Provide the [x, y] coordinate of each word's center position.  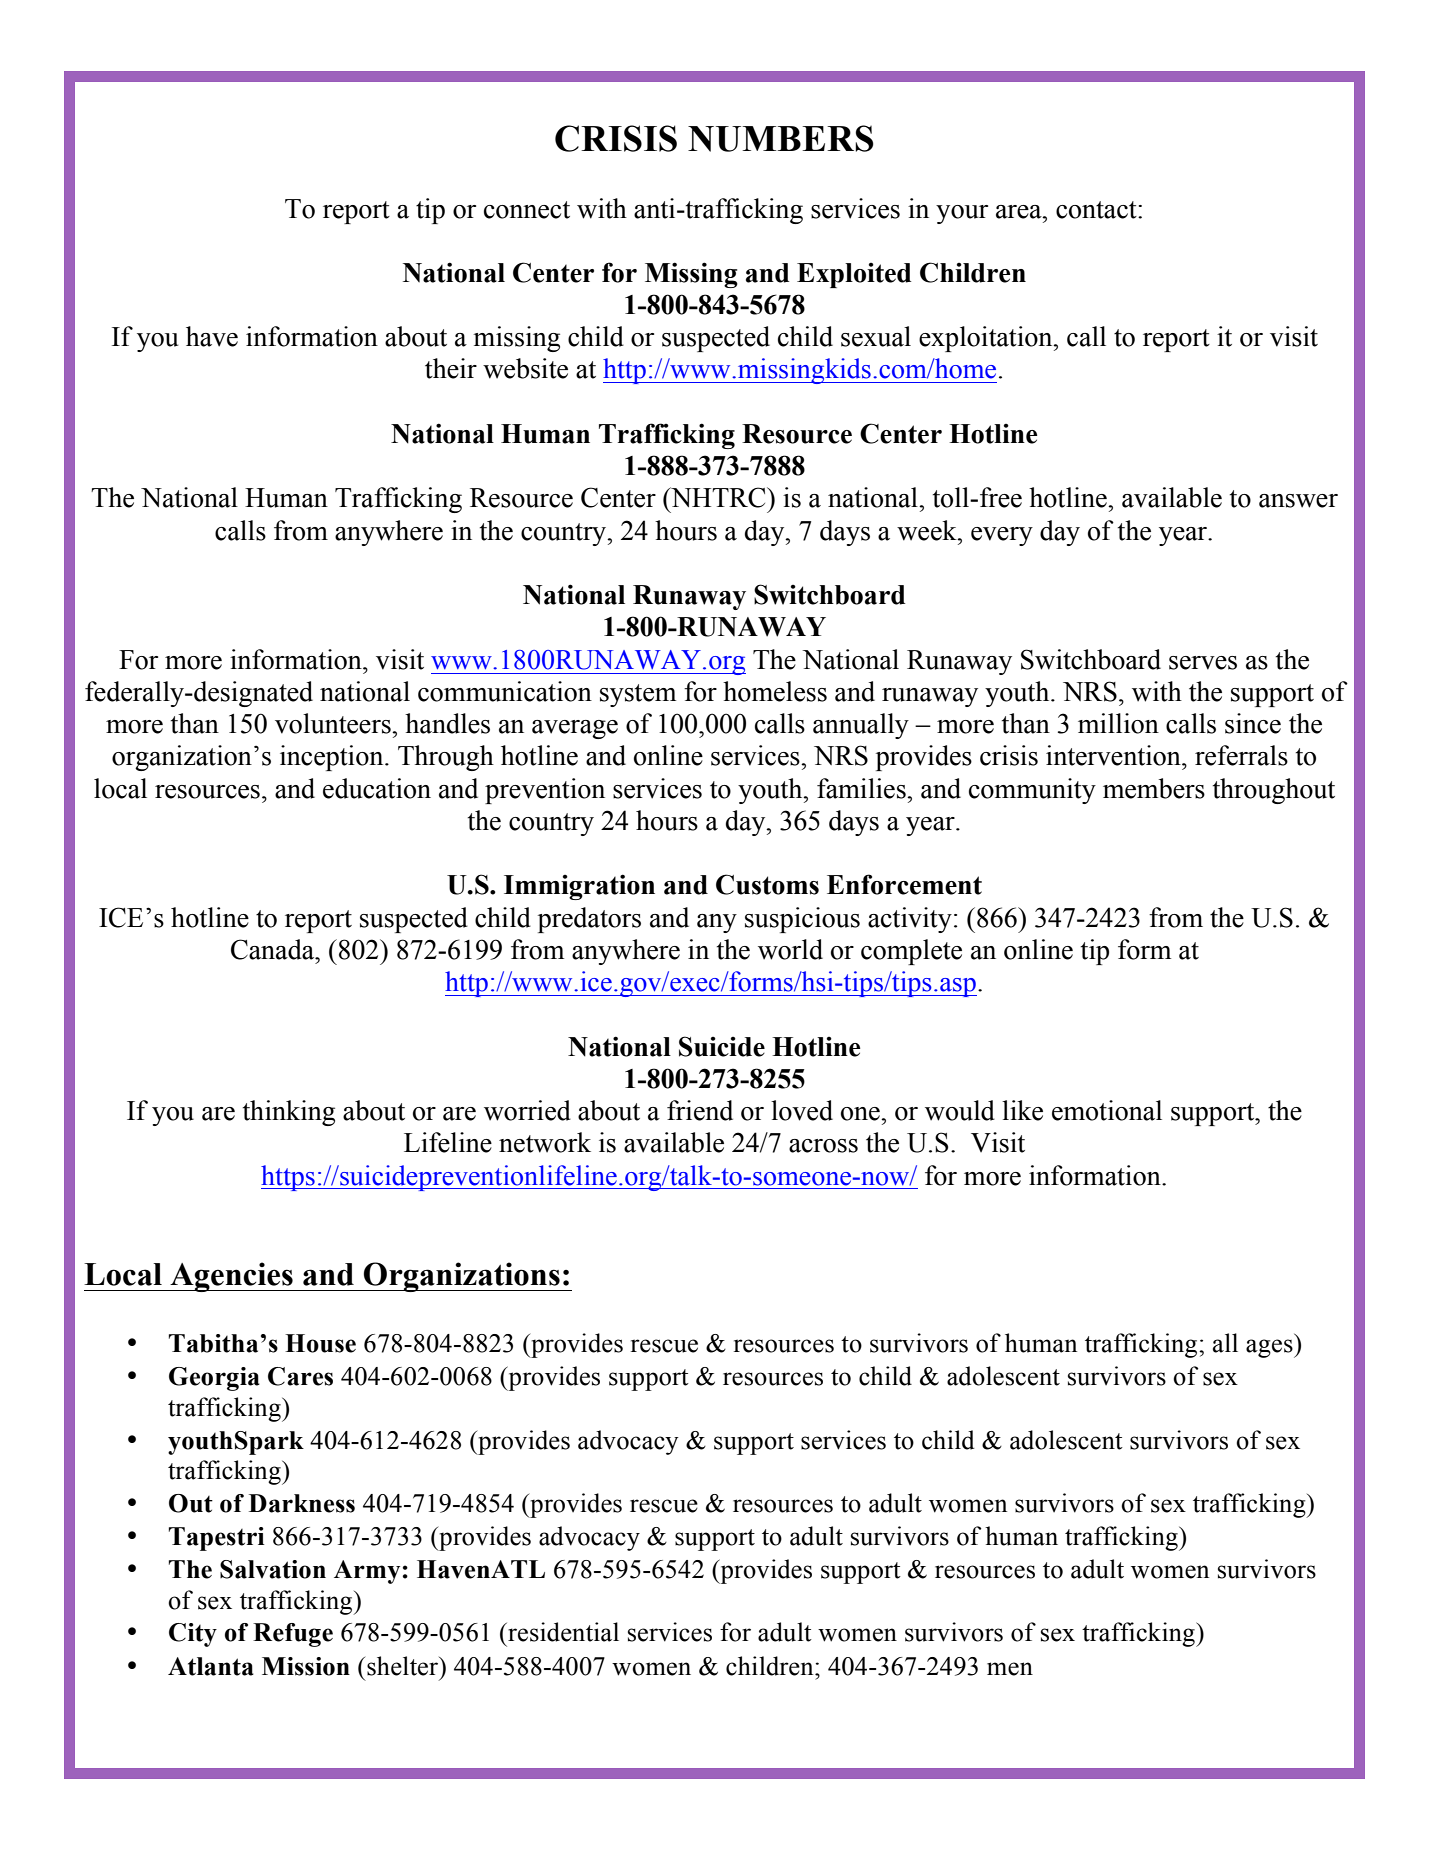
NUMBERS [781, 138]
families [862, 788]
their [451, 368]
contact [1097, 210]
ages [1270, 1348]
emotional [1107, 1110]
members [1154, 788]
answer [1298, 501]
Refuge [293, 1635]
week [928, 530]
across [823, 1146]
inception [333, 758]
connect [527, 210]
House [320, 1343]
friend [700, 1110]
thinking [289, 1113]
